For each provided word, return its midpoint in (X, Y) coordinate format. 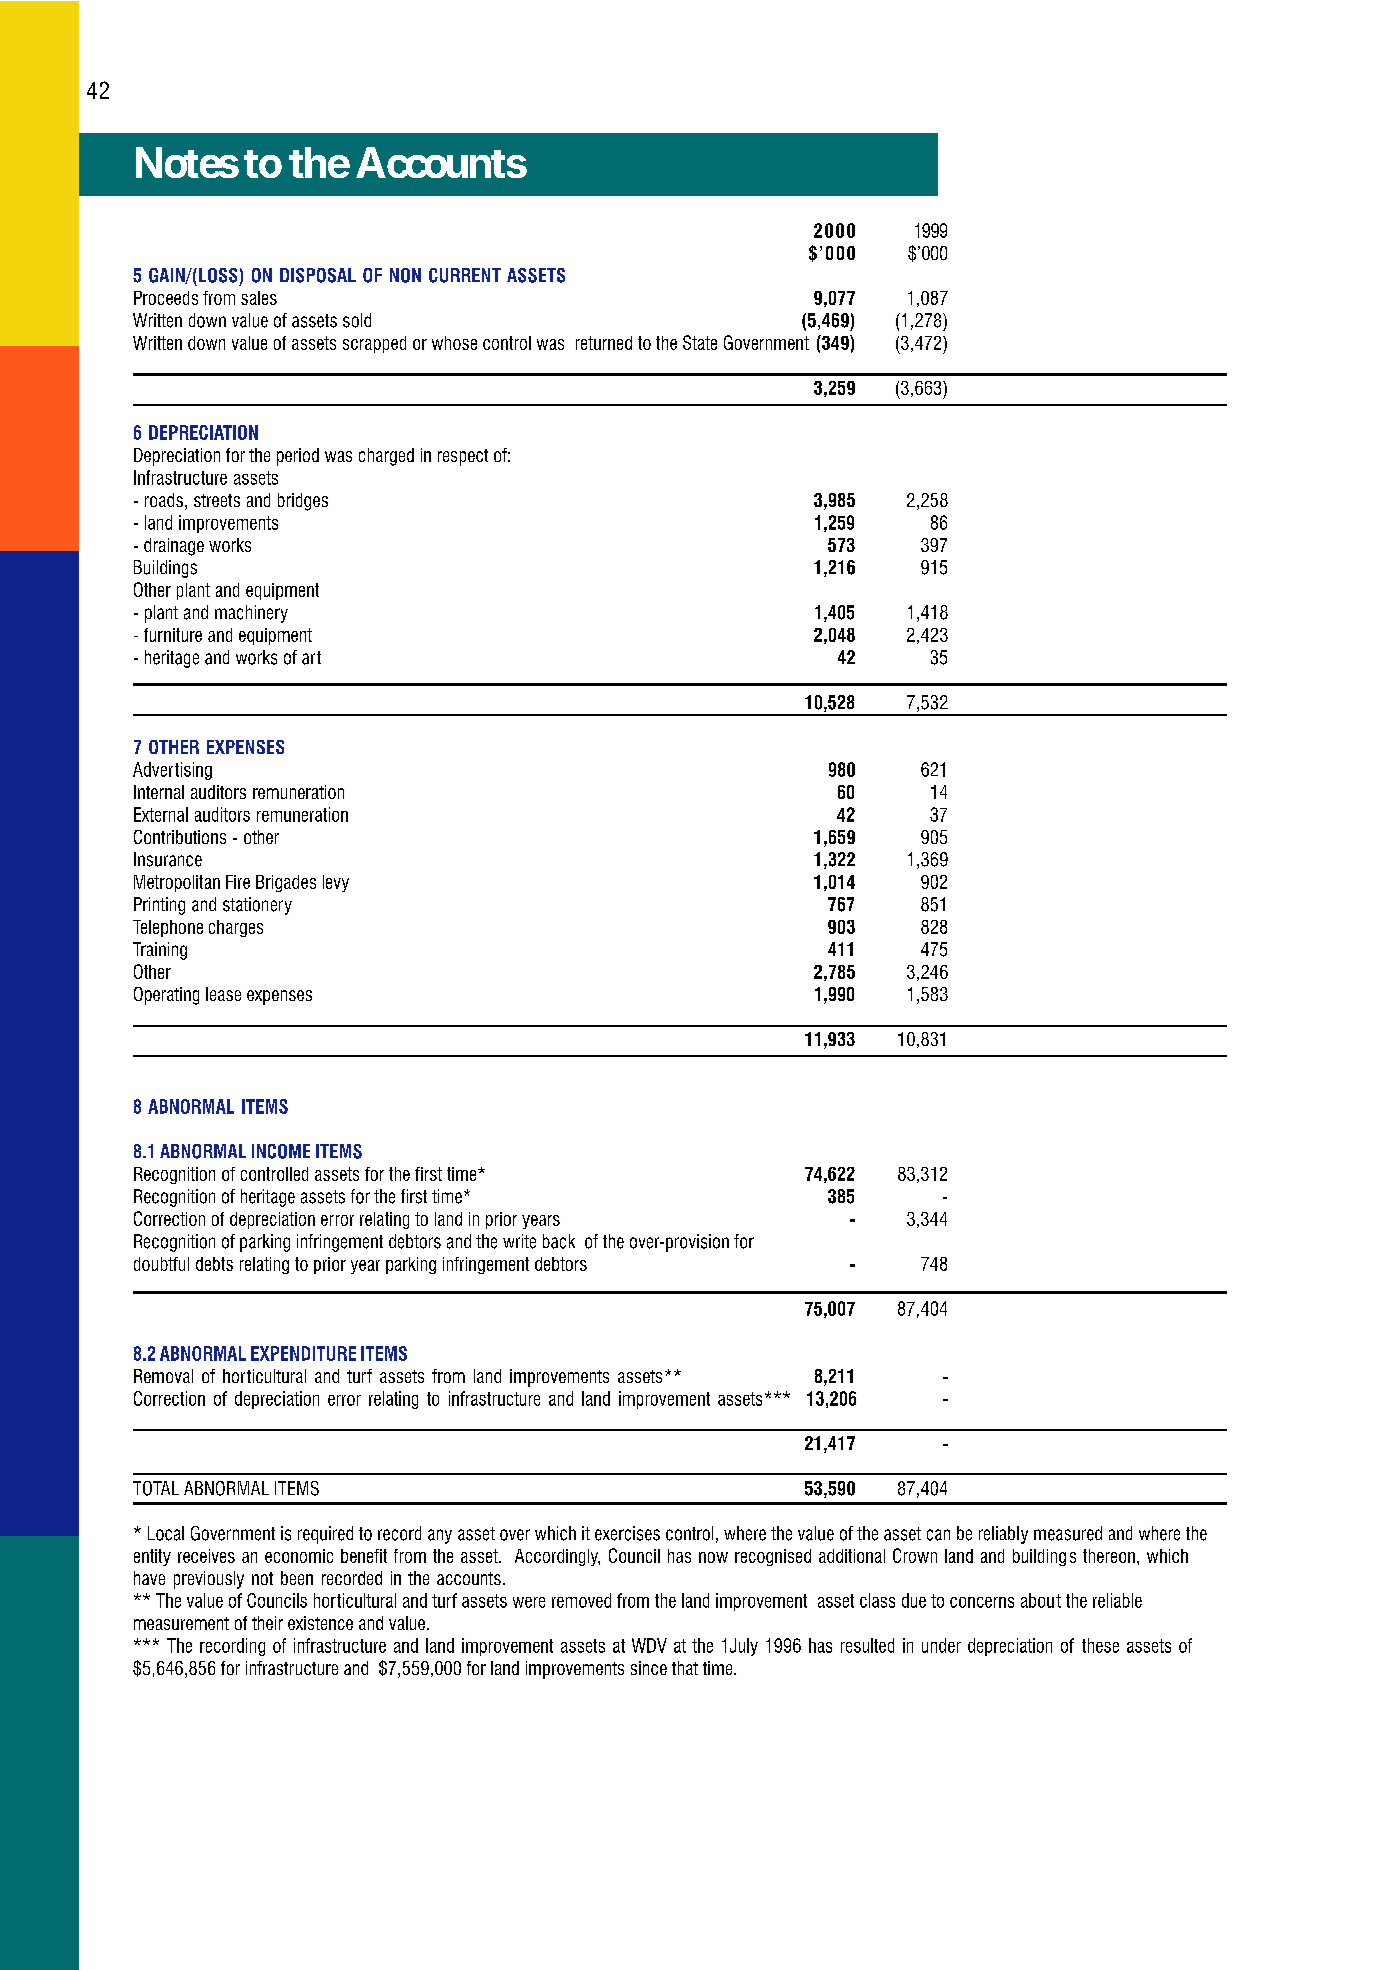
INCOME (281, 1151)
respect (463, 457)
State (700, 342)
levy (336, 883)
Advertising (172, 771)
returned (604, 343)
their (267, 1623)
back (559, 1241)
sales (259, 298)
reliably (1003, 1535)
